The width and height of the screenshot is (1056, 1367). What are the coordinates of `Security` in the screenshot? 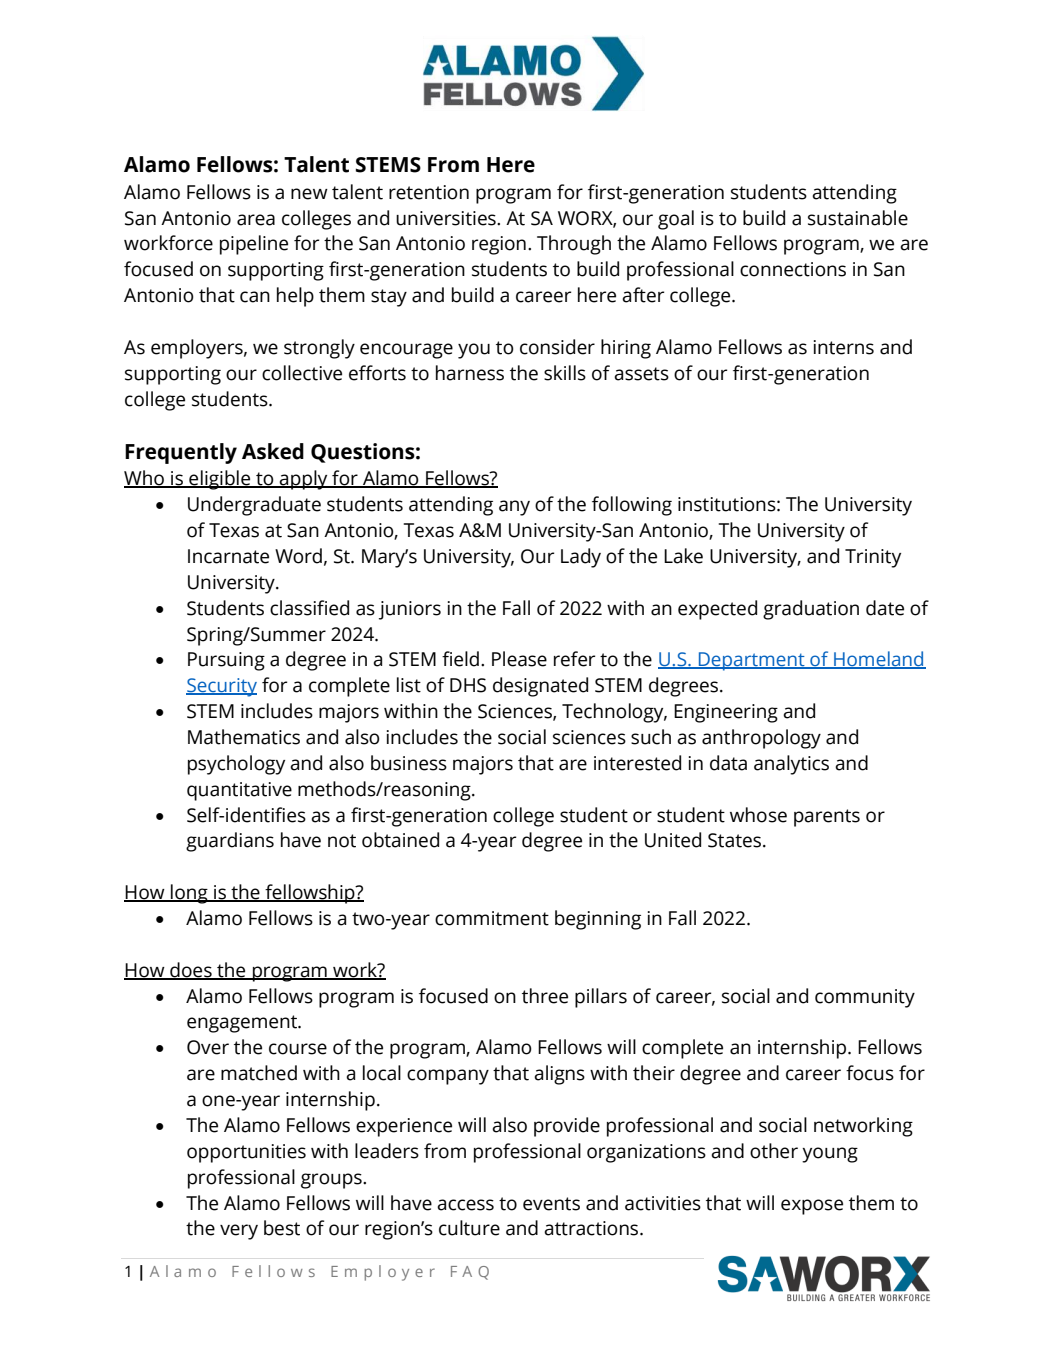 It's located at (221, 687).
